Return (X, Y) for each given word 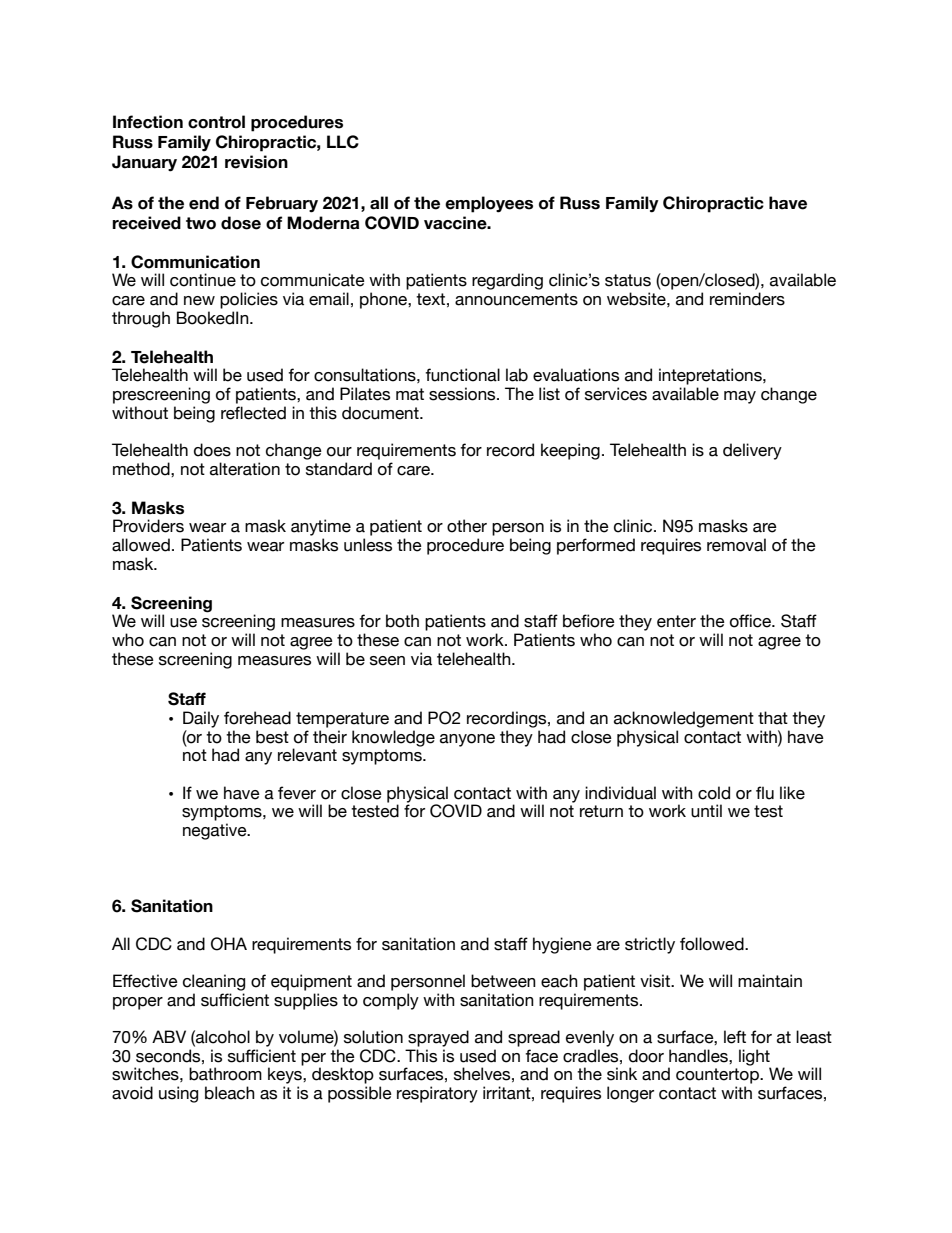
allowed (141, 545)
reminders (747, 299)
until (706, 811)
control (216, 122)
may (740, 397)
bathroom (225, 1074)
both (402, 621)
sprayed (438, 1038)
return (601, 811)
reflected (253, 413)
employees (489, 204)
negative (216, 831)
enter (676, 621)
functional (462, 375)
